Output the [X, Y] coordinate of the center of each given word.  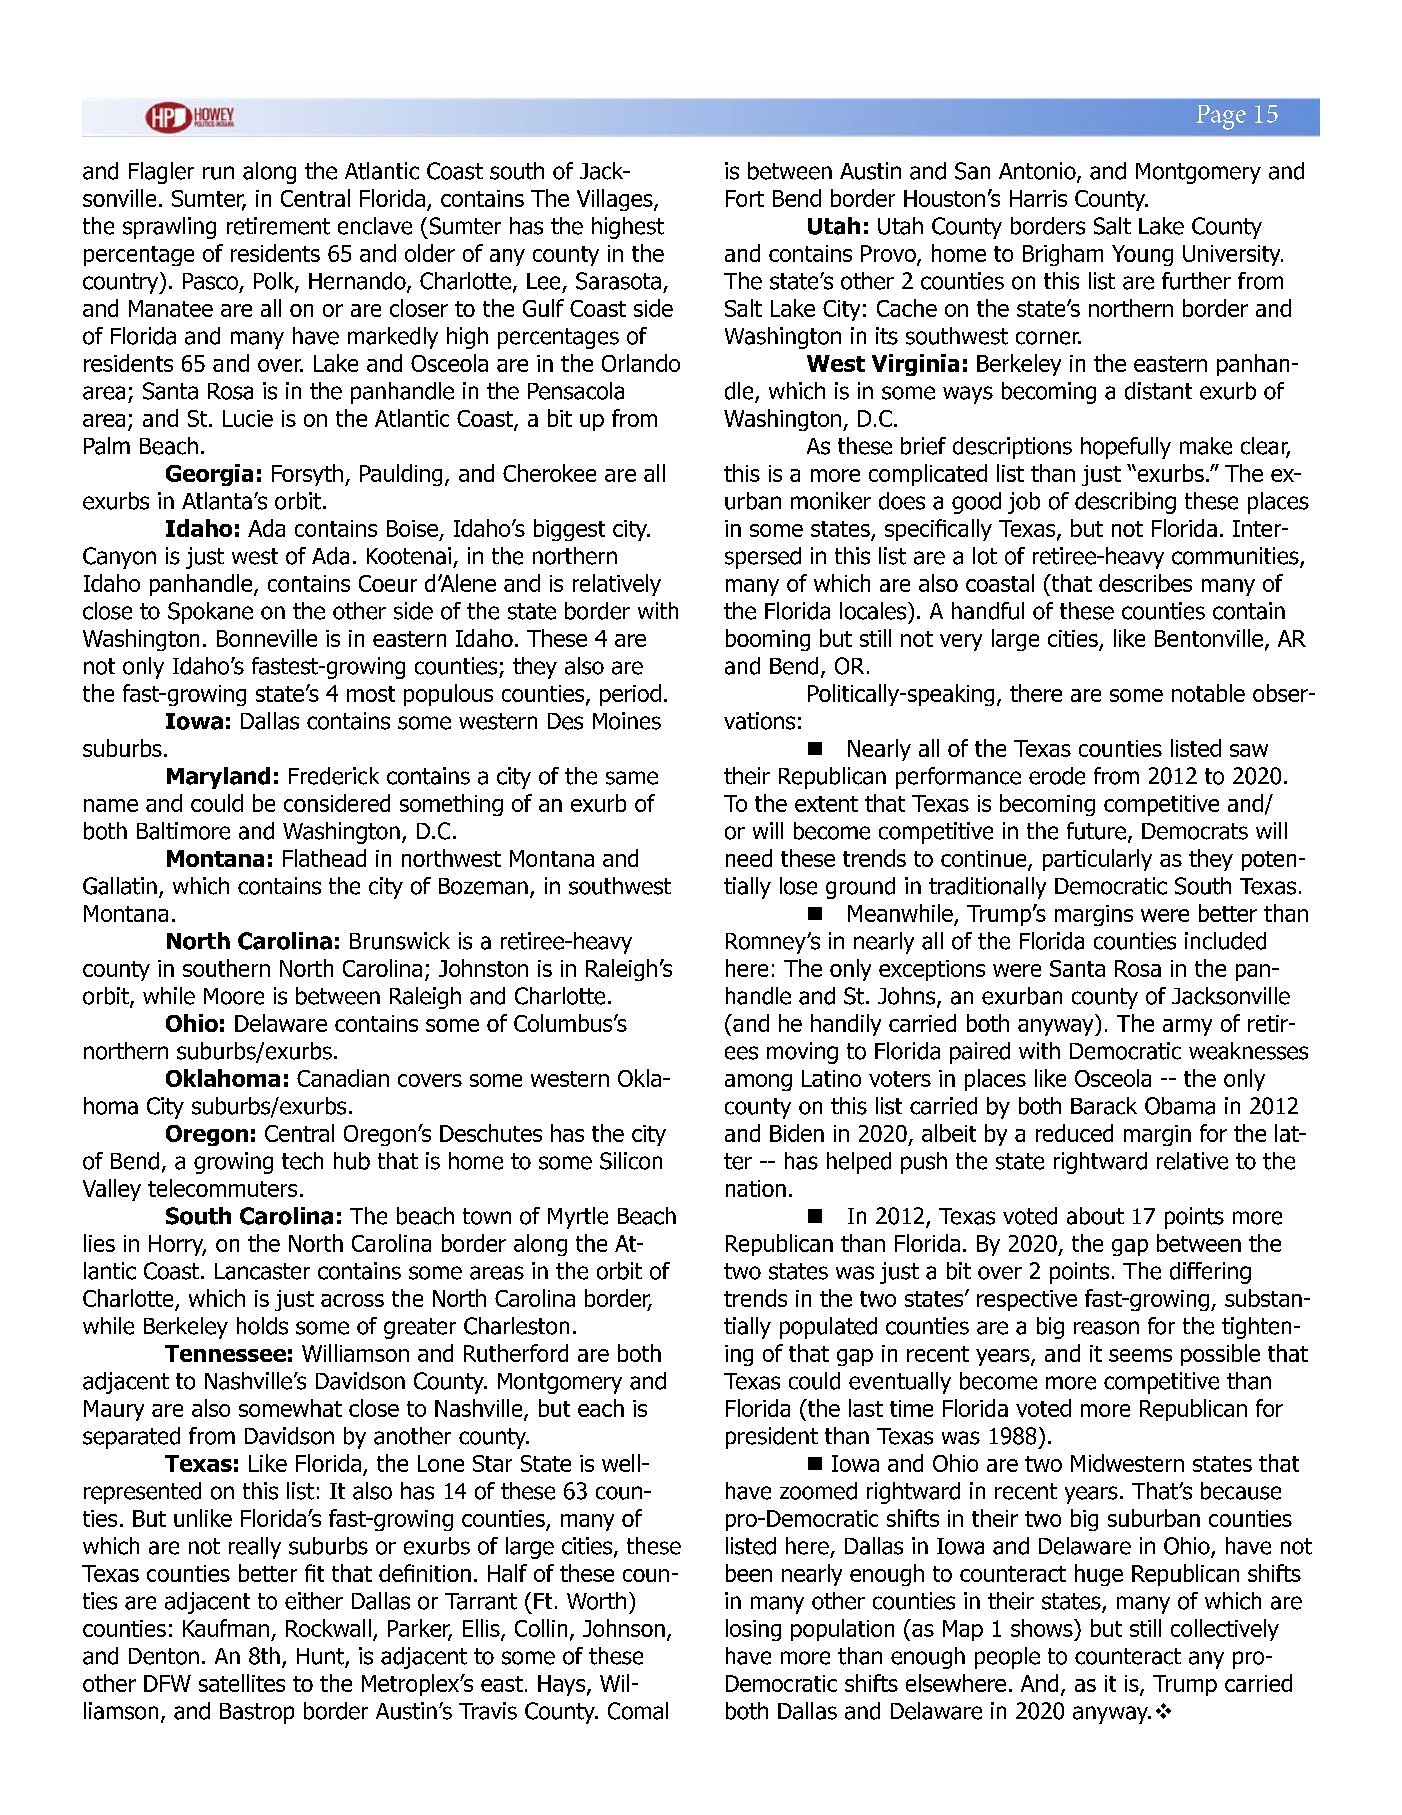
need [749, 858]
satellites [242, 1683]
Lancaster [262, 1271]
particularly [1097, 860]
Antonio [1038, 172]
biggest [569, 530]
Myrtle [578, 1218]
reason [1106, 1328]
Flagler [161, 173]
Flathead [324, 858]
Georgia [209, 475]
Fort [745, 198]
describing [1125, 503]
